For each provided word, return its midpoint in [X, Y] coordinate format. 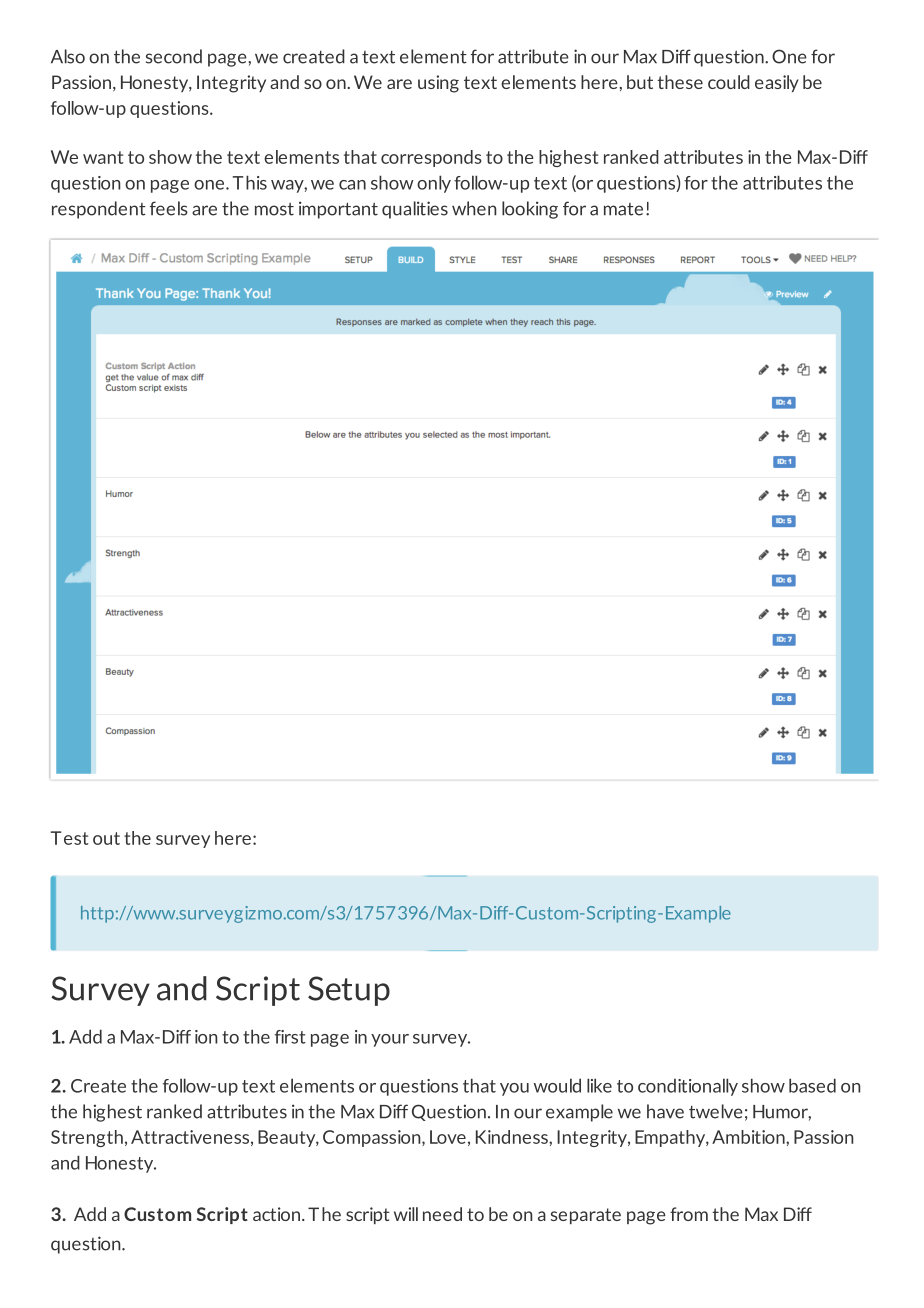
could [729, 82]
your [390, 1040]
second [174, 56]
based [812, 1085]
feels [169, 208]
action [278, 1214]
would [557, 1085]
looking [530, 210]
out [106, 838]
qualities [415, 210]
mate [623, 209]
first [290, 1037]
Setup [349, 991]
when [474, 208]
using [438, 84]
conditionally [688, 1087]
